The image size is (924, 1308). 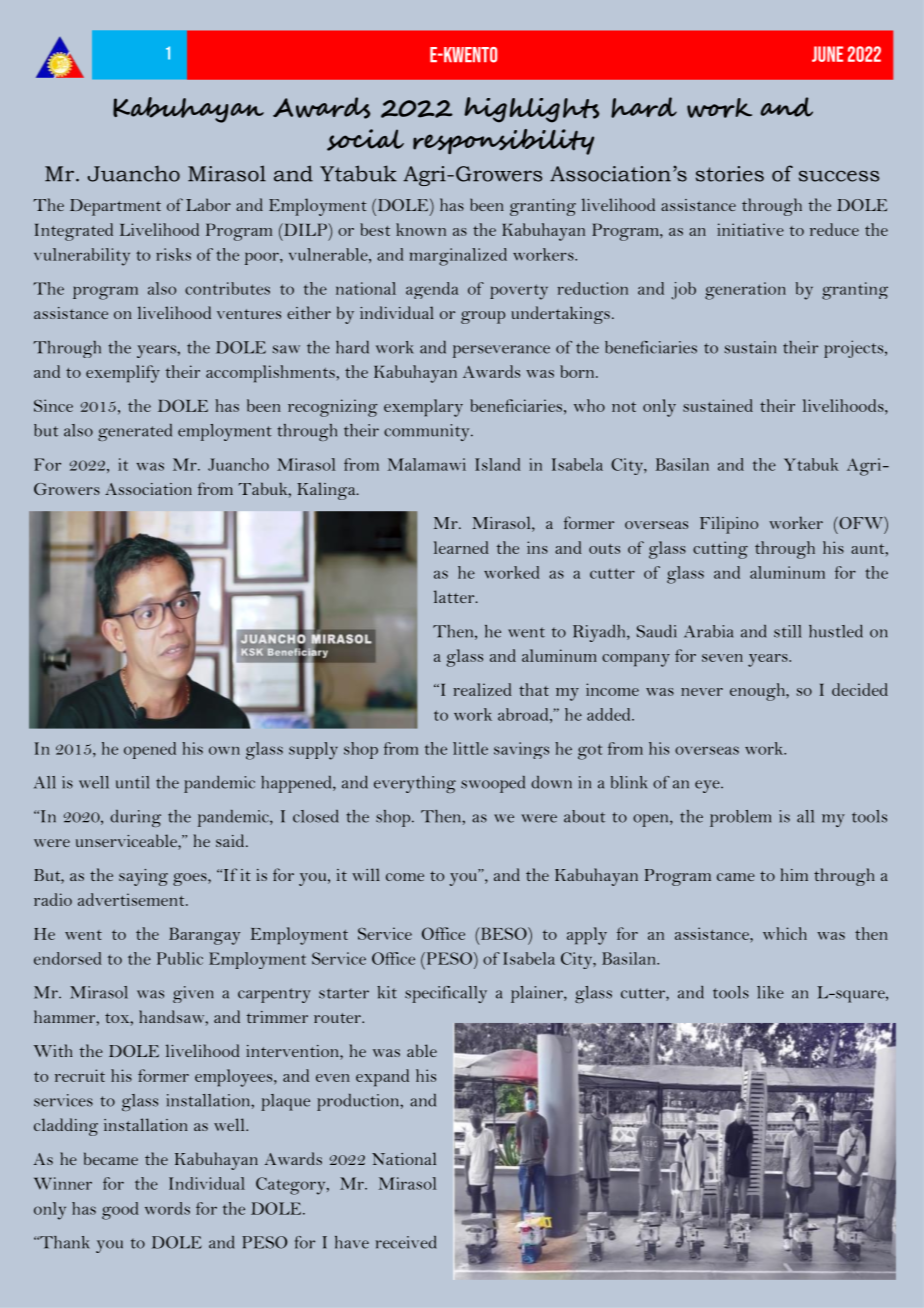 What do you see at coordinates (406, 1242) in the document?
I see `received` at bounding box center [406, 1242].
